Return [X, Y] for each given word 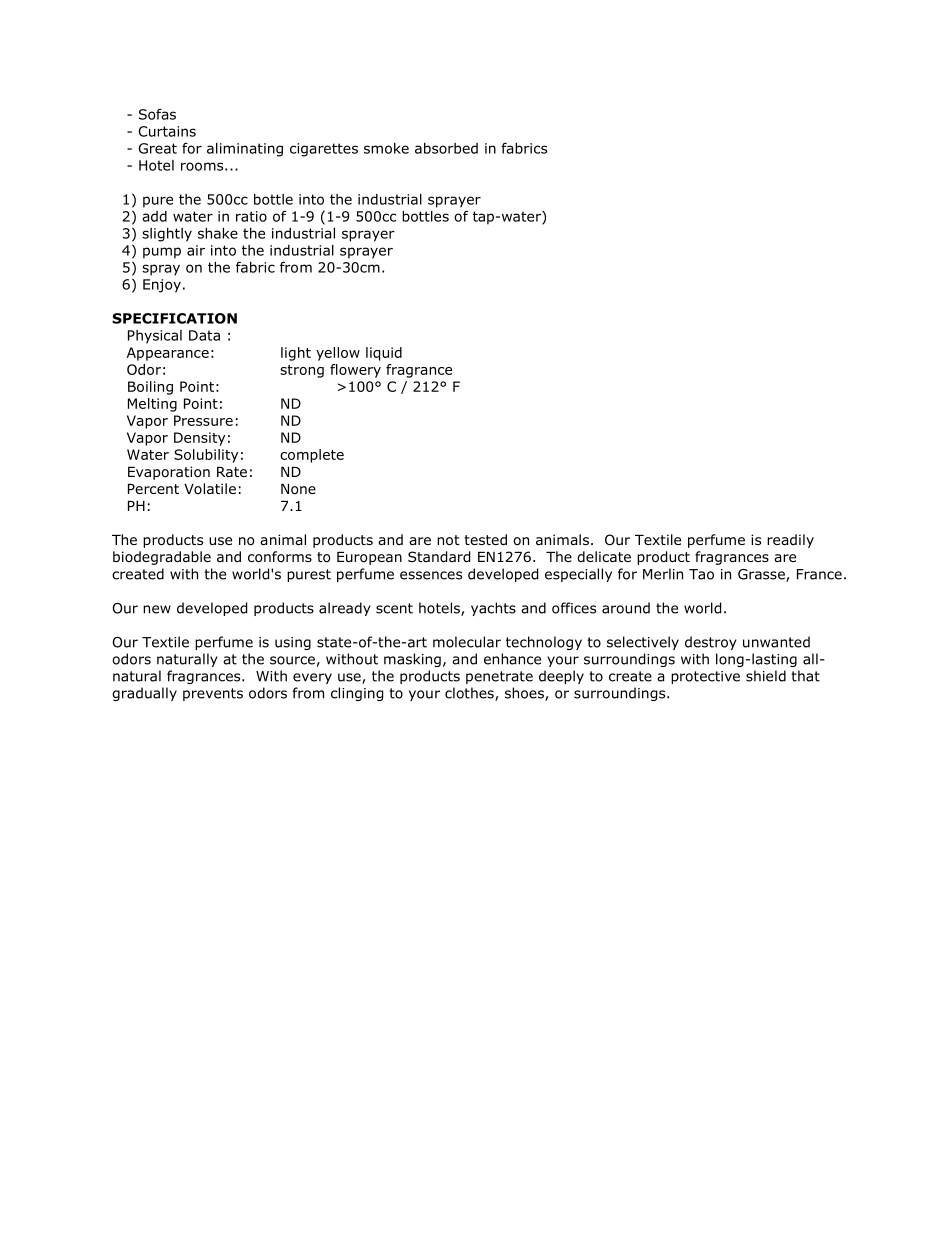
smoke [386, 148]
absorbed [446, 148]
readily [790, 541]
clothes [470, 694]
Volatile [210, 488]
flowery [355, 371]
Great [157, 148]
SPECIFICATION [174, 318]
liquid [384, 354]
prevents [213, 694]
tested [485, 539]
